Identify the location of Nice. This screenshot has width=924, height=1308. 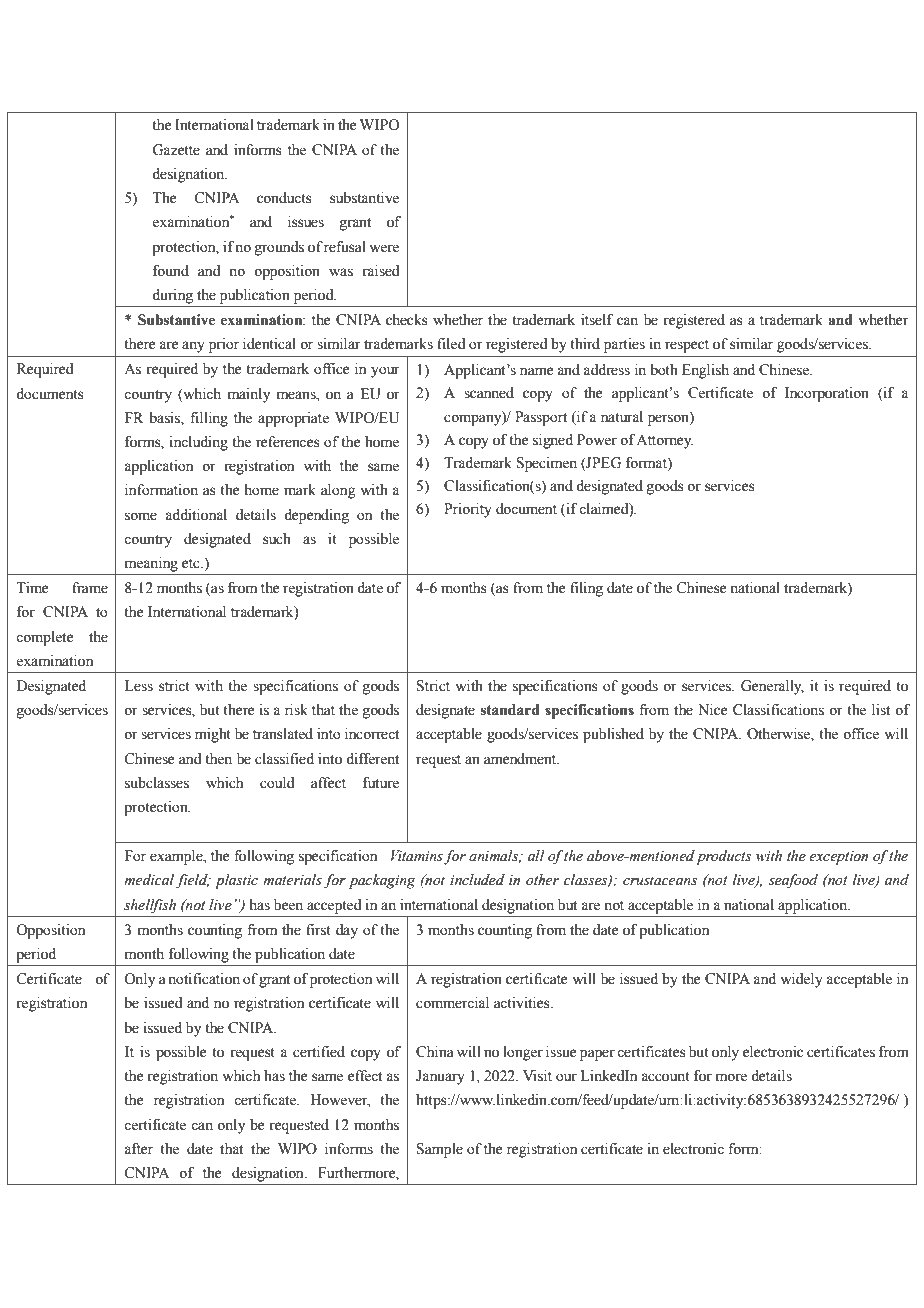
(712, 710).
